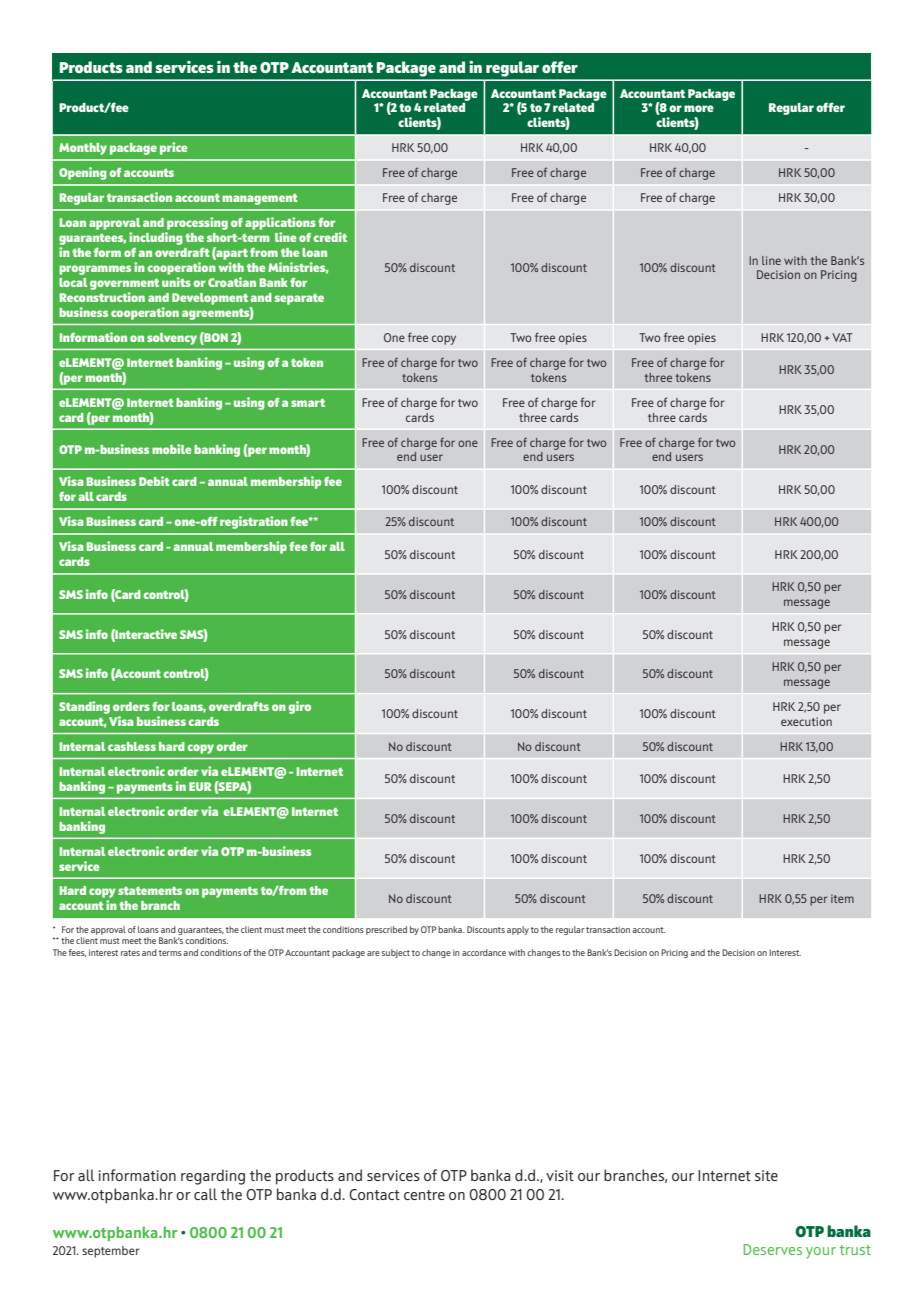 Image resolution: width=924 pixels, height=1308 pixels. I want to click on credit, so click(330, 237).
